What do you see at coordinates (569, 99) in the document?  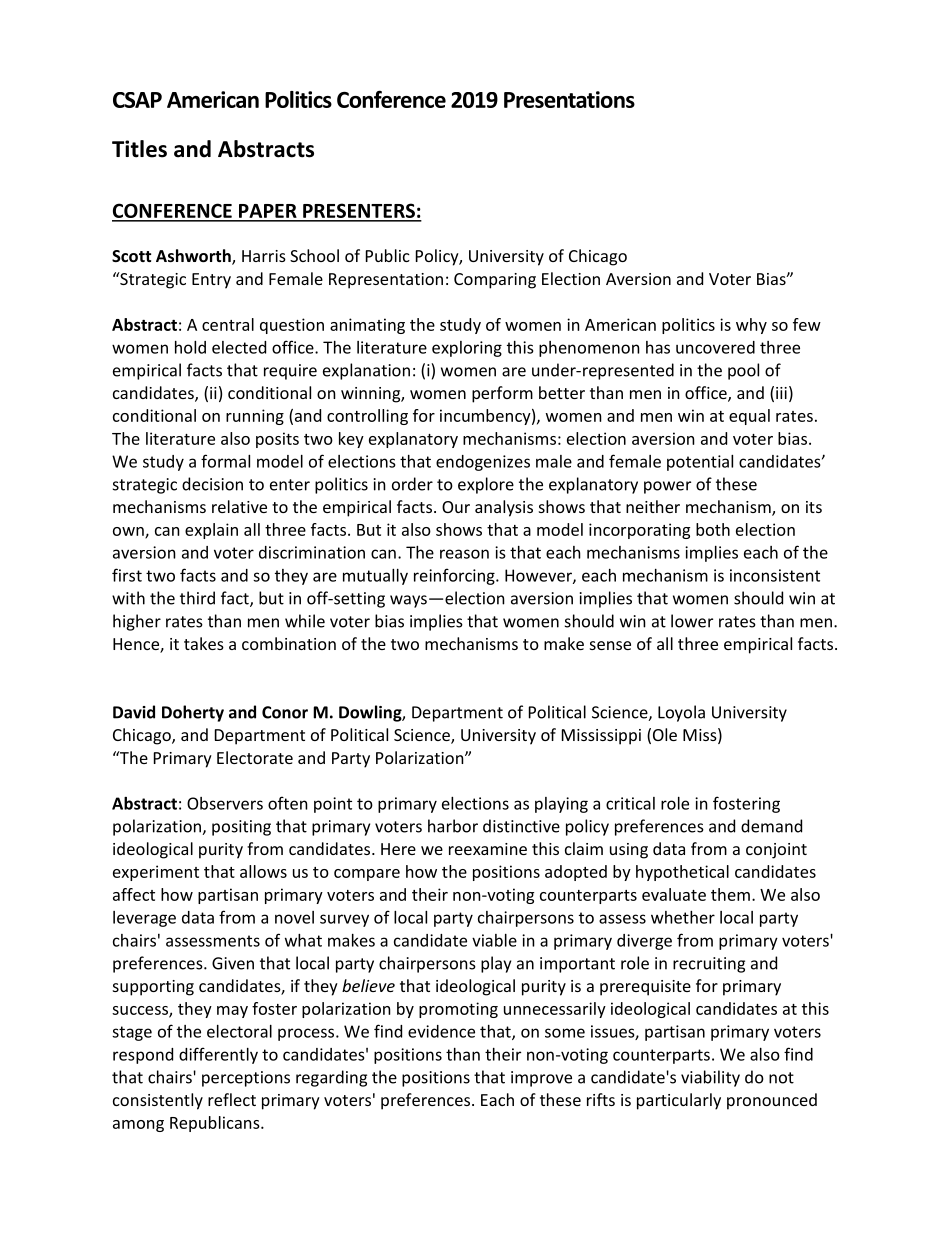 I see `Presentations` at bounding box center [569, 99].
